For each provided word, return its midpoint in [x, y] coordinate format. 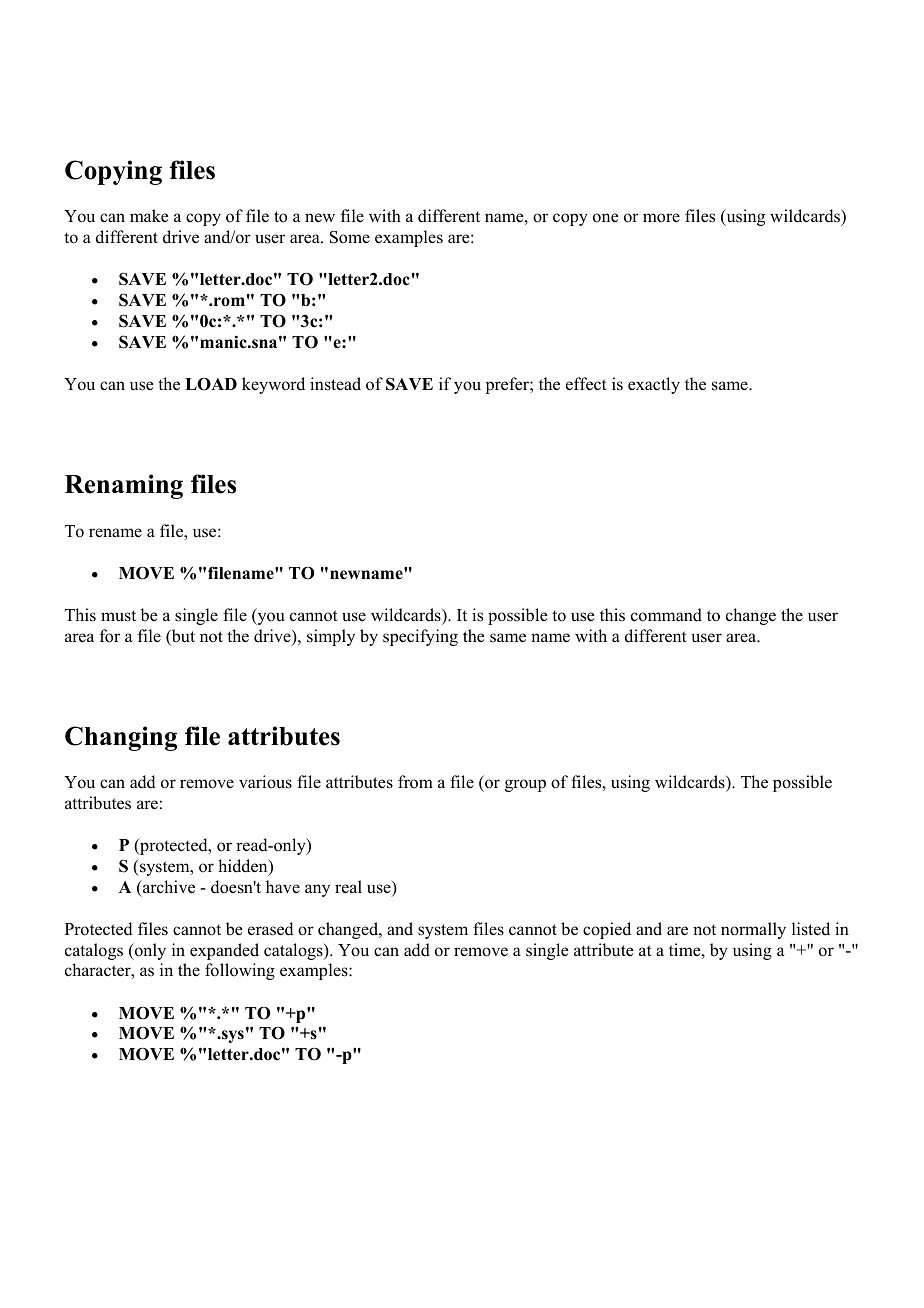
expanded [224, 951]
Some [350, 237]
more [661, 218]
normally [753, 930]
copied [607, 930]
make [149, 216]
